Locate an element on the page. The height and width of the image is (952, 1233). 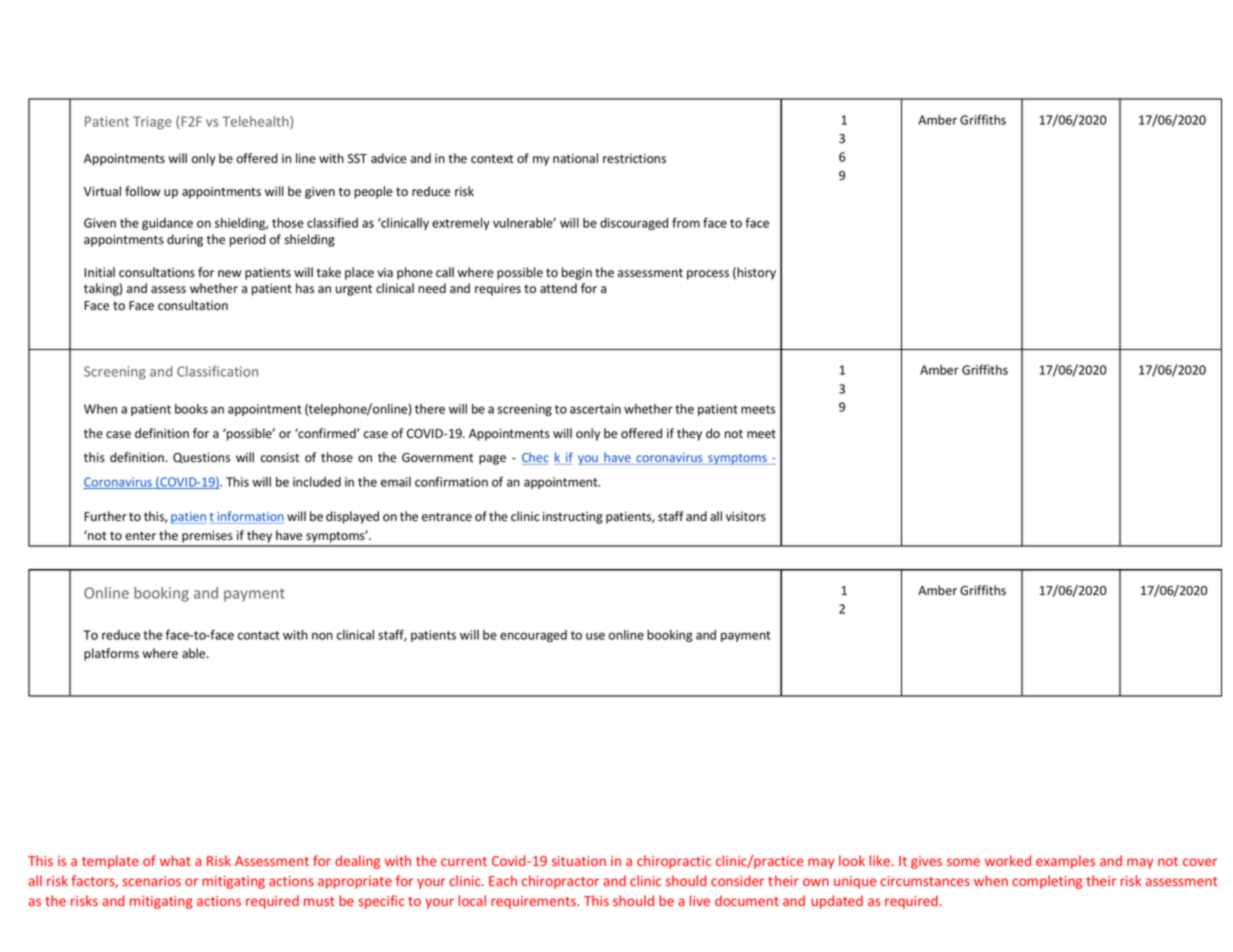
use is located at coordinates (595, 636).
